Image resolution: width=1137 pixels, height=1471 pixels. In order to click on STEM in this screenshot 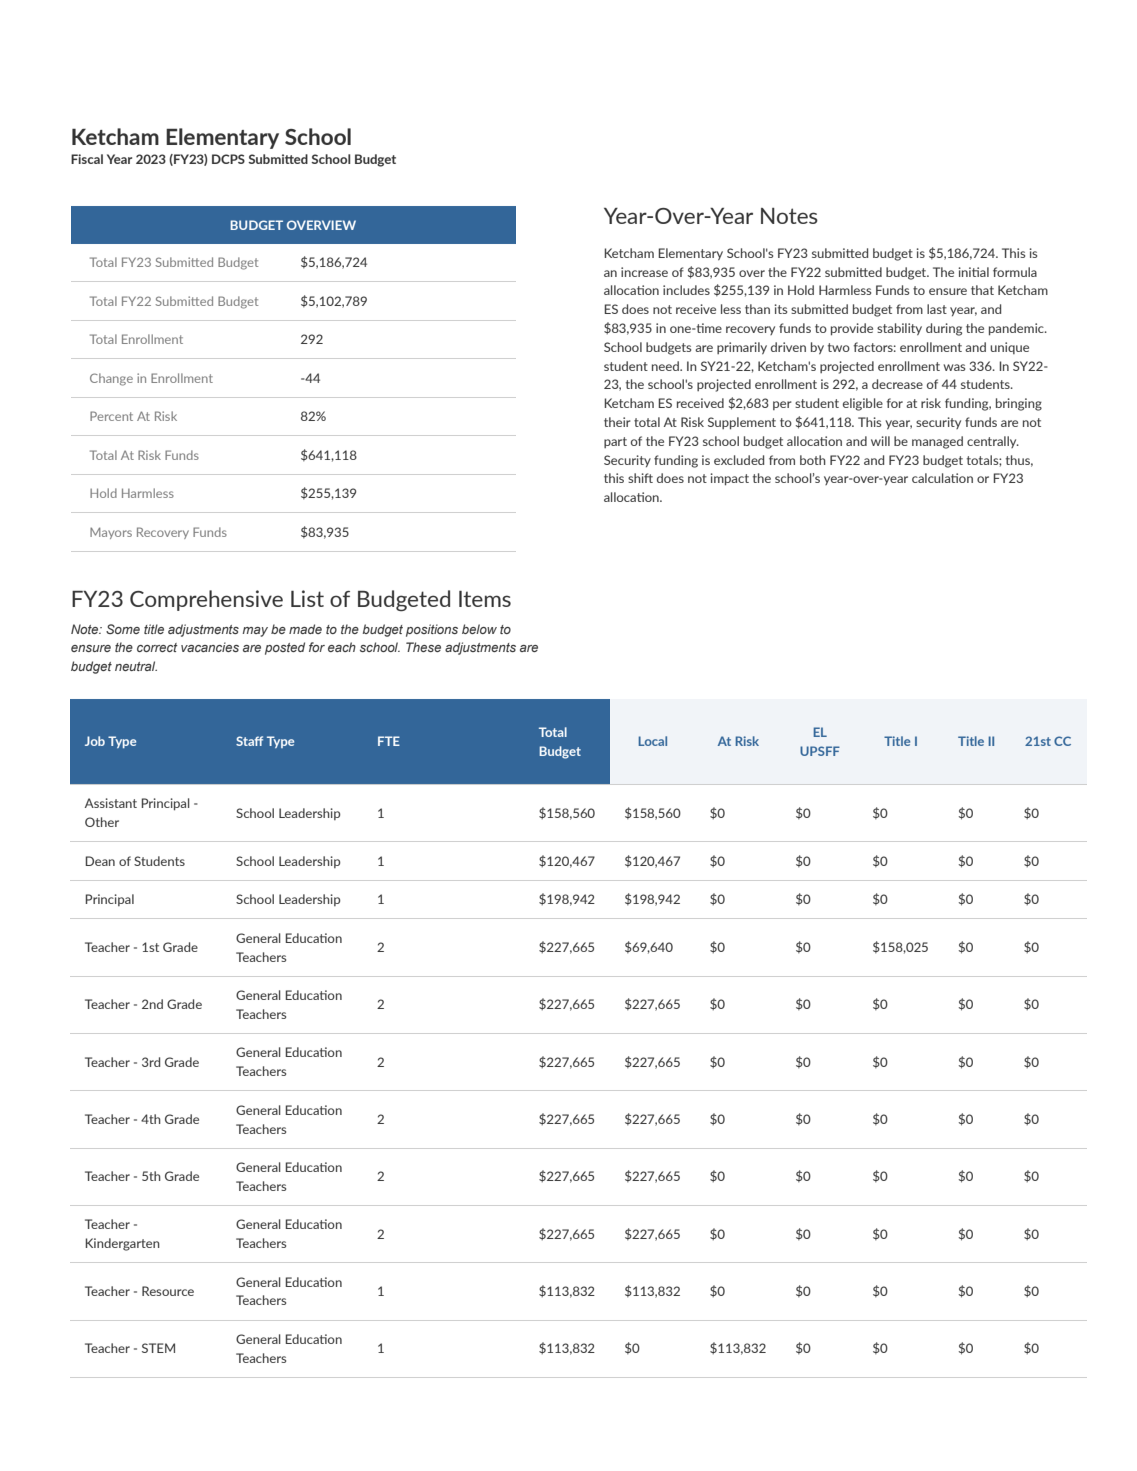, I will do `click(158, 1348)`.
